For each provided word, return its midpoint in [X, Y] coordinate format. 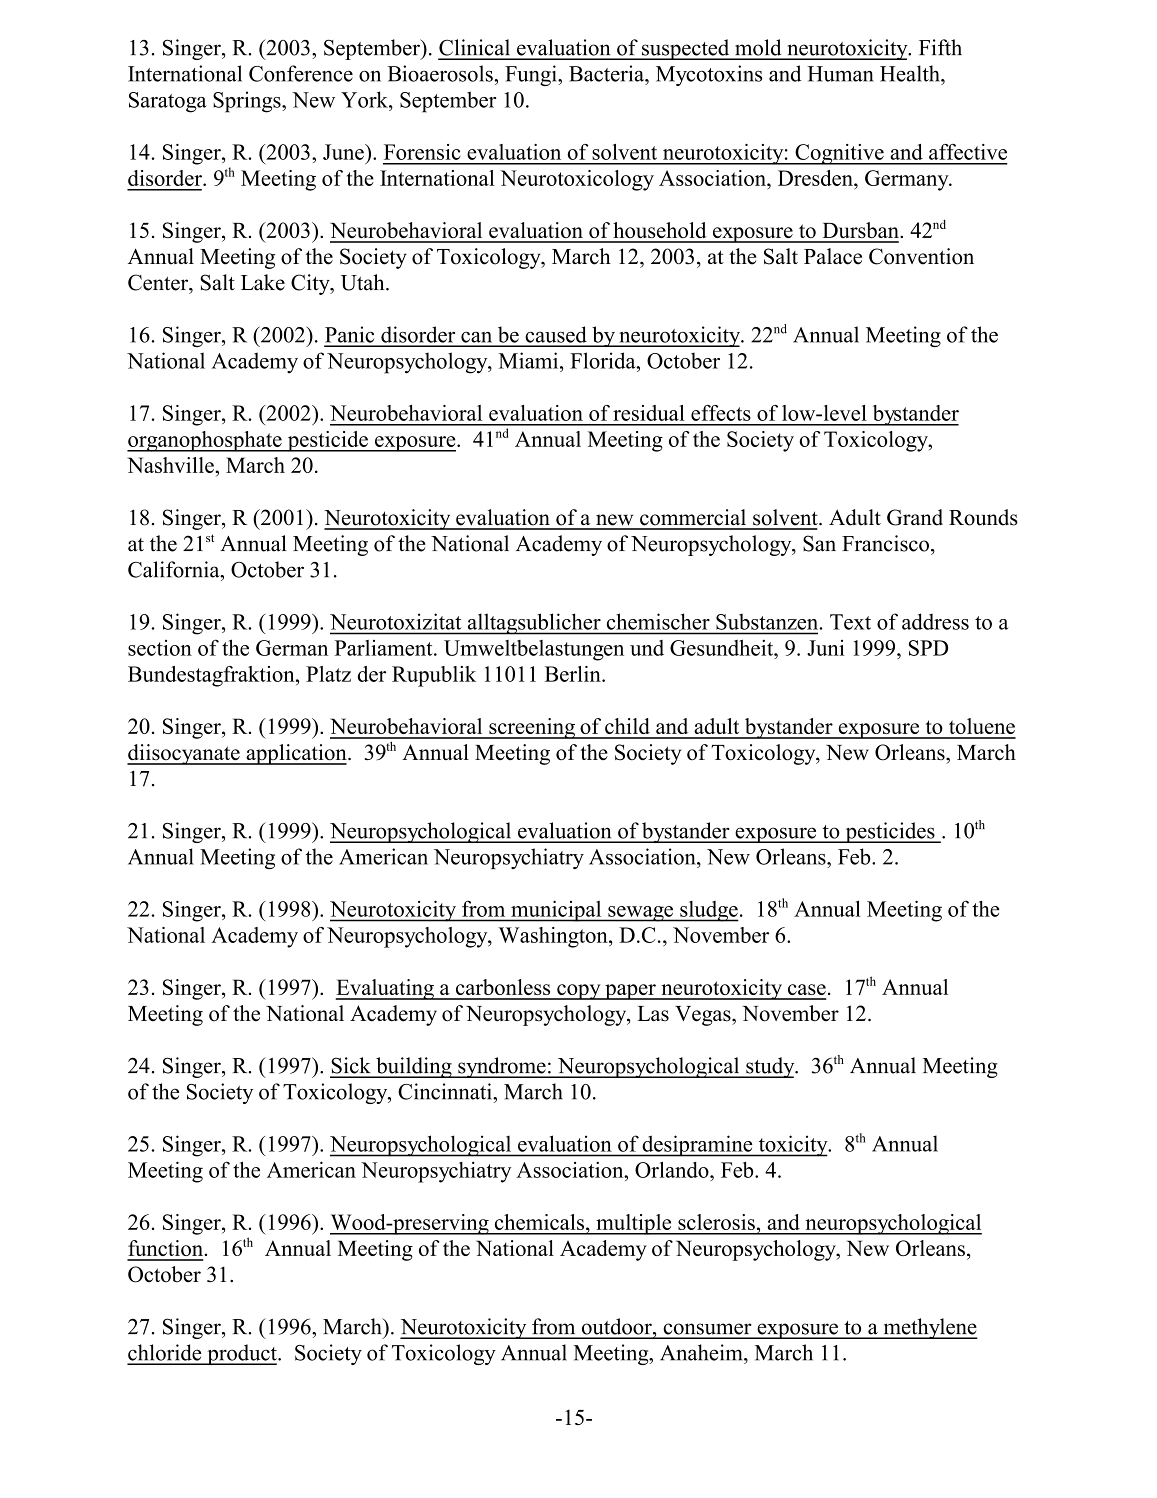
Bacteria [607, 73]
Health [911, 73]
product [242, 1354]
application [296, 754]
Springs [248, 102]
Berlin [574, 674]
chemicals [541, 1222]
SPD [928, 648]
